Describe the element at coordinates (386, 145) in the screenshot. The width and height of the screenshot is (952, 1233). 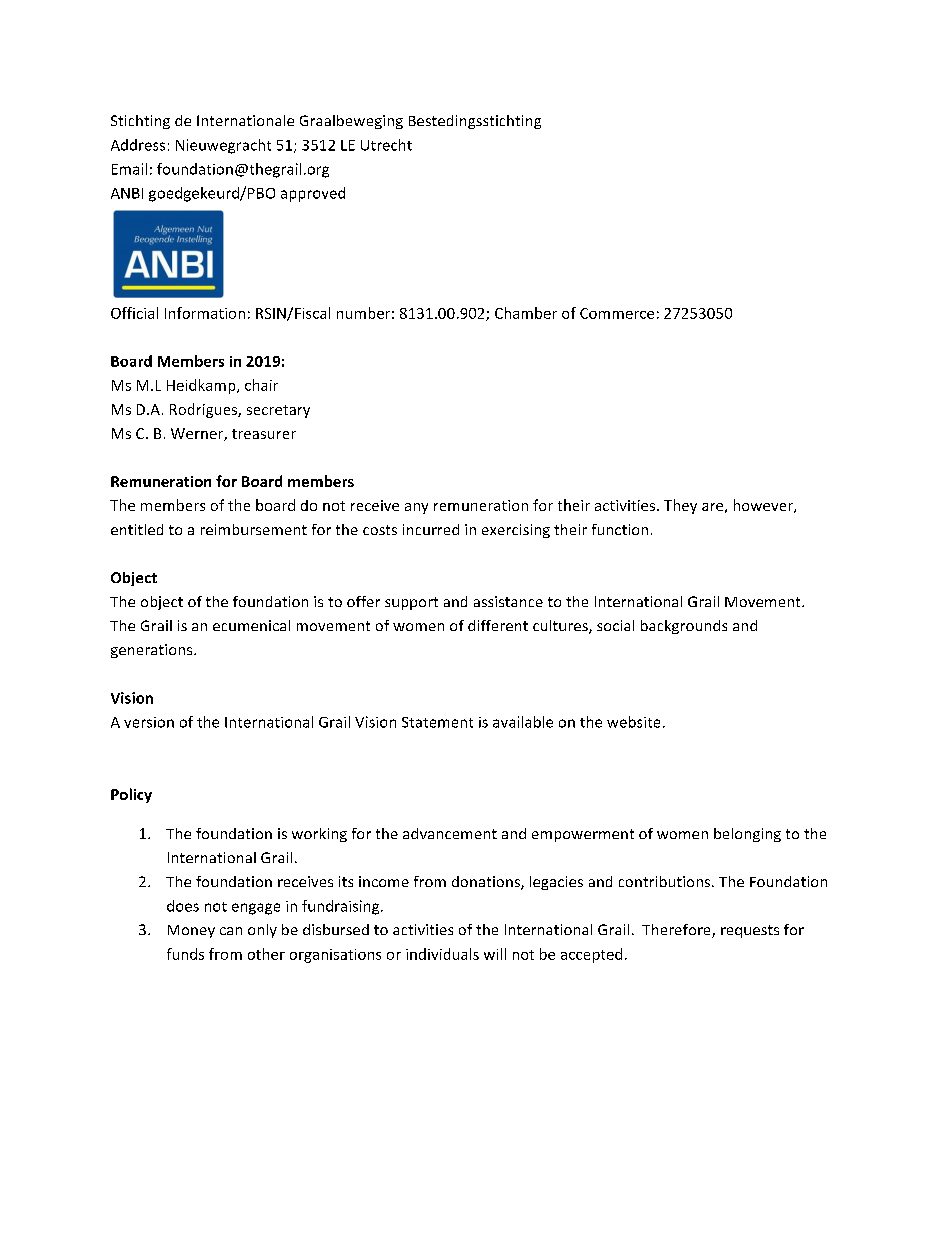
I see `Utrecht` at that location.
